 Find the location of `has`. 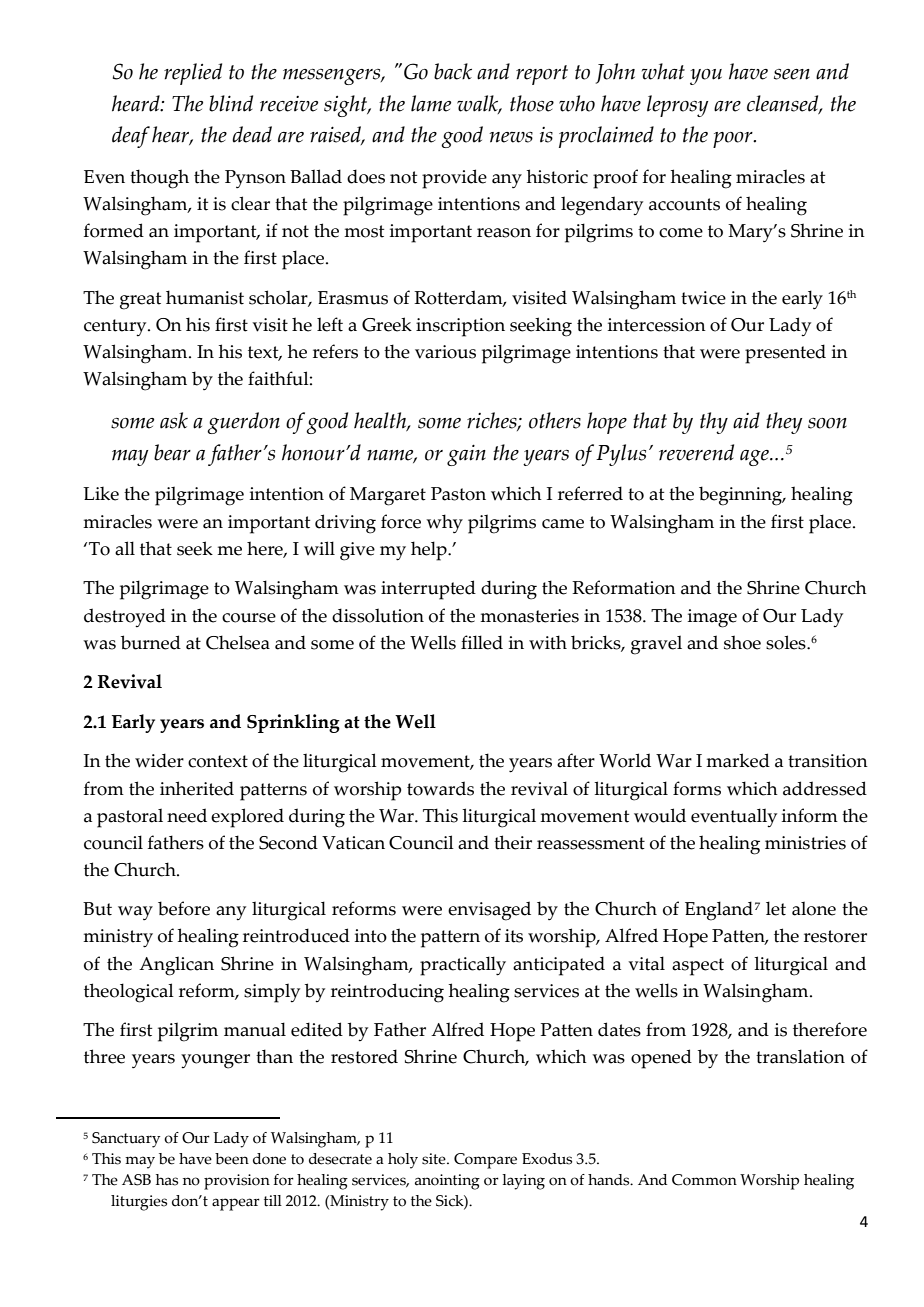

has is located at coordinates (167, 1180).
